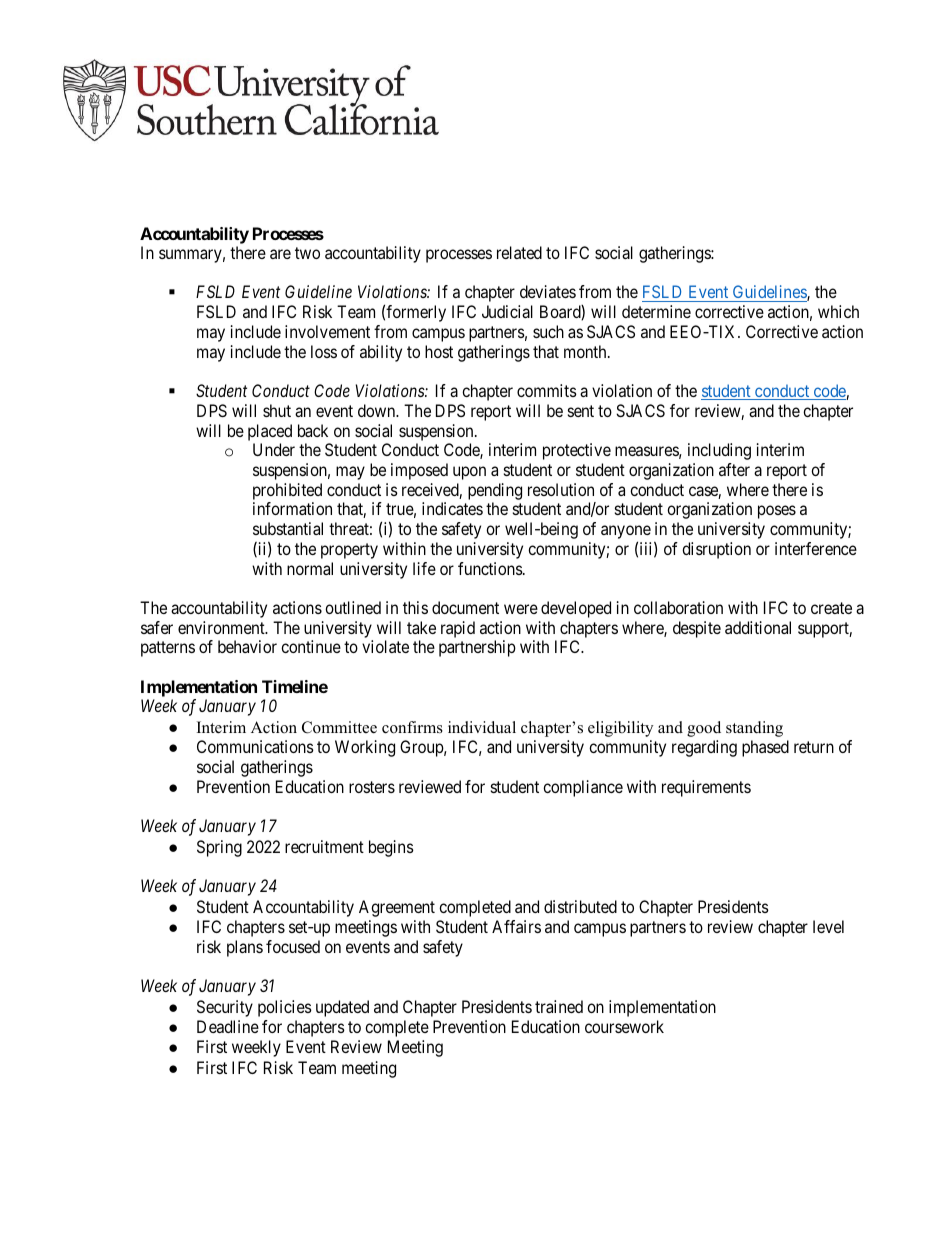 The width and height of the screenshot is (952, 1233). Describe the element at coordinates (288, 528) in the screenshot. I see `substantial` at that location.
